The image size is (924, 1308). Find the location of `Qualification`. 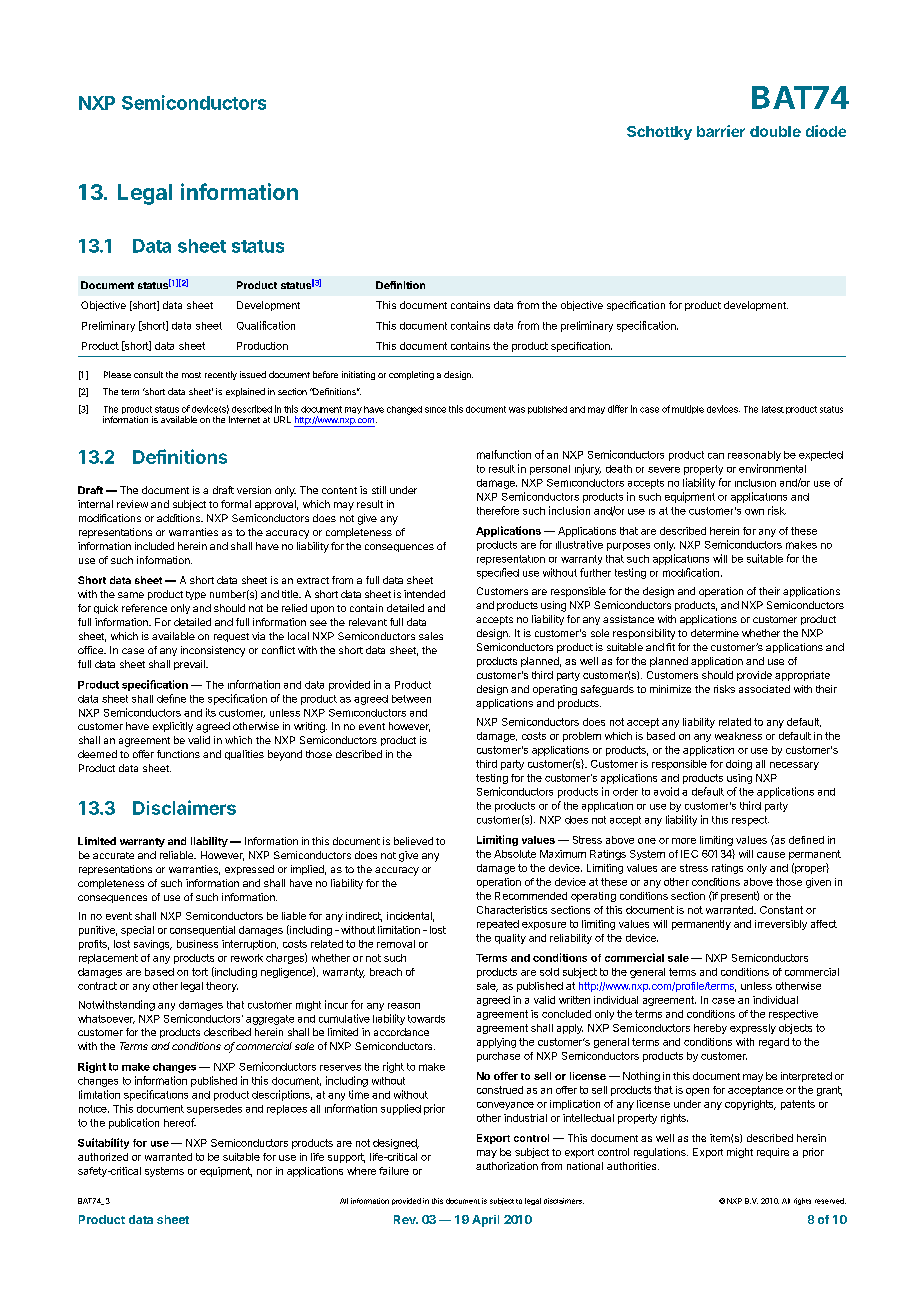

Qualification is located at coordinates (266, 325).
